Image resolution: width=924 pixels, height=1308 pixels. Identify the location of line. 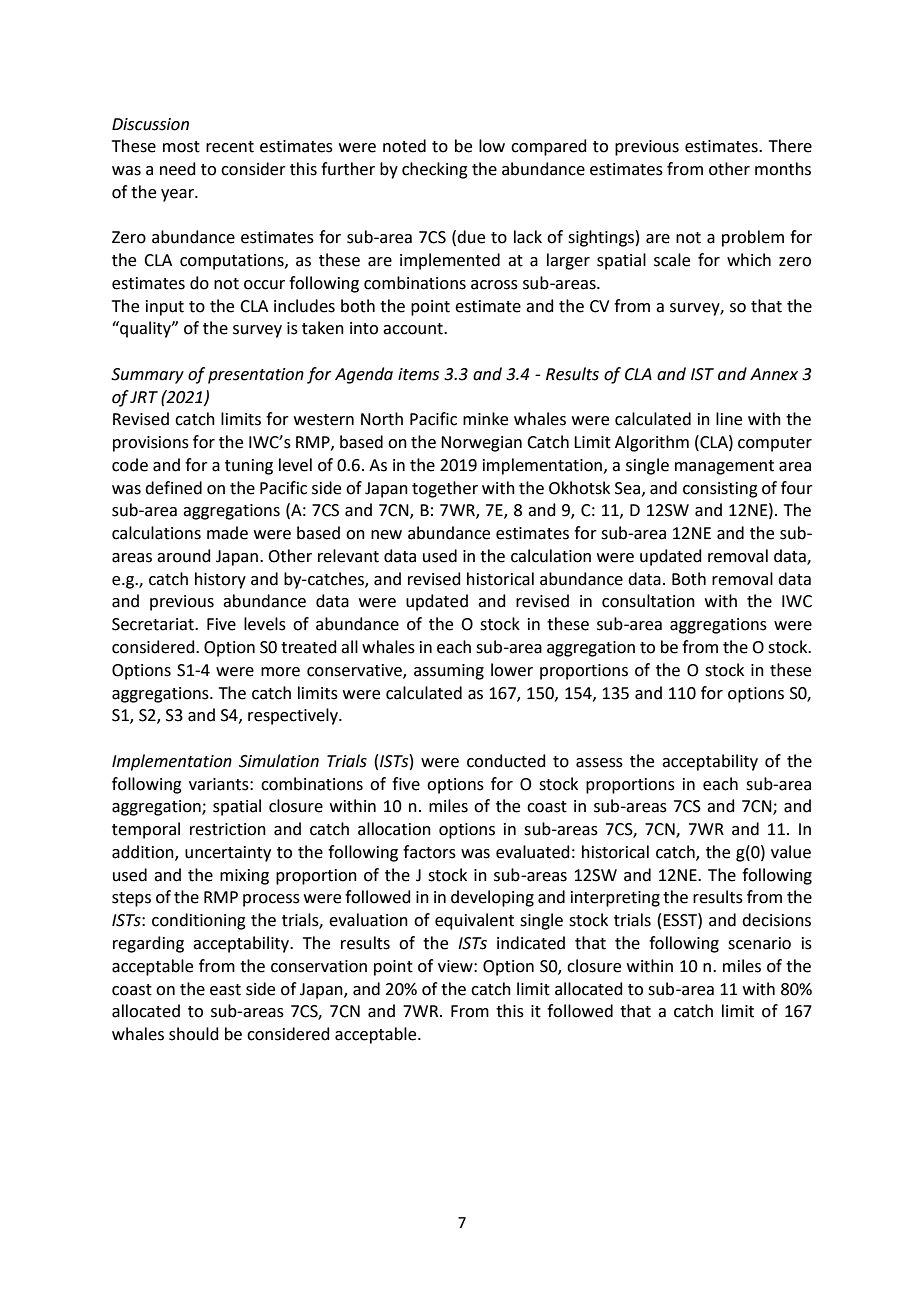
(729, 419).
